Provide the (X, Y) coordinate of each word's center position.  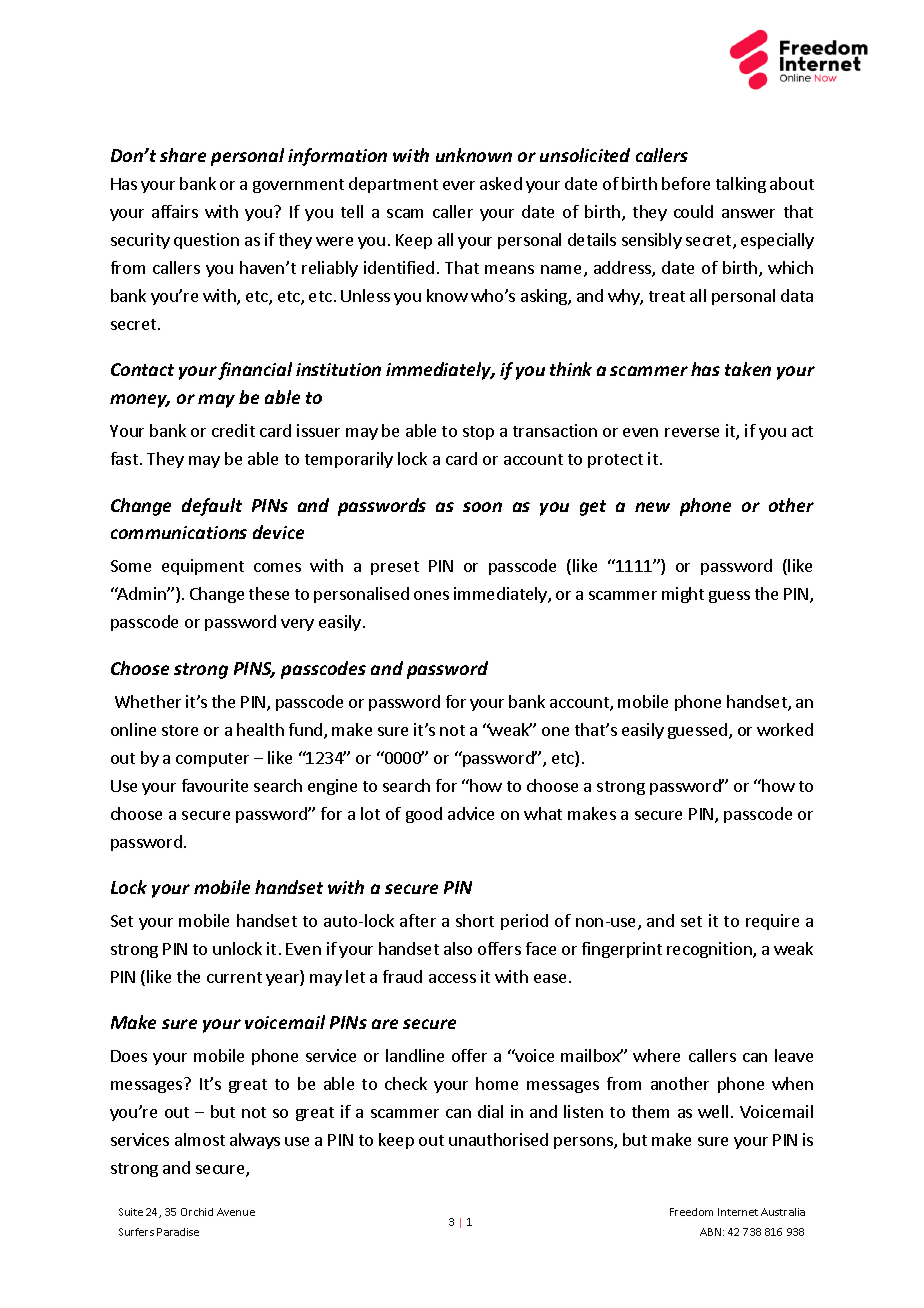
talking (741, 185)
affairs (175, 211)
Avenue (236, 1212)
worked (785, 729)
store (180, 730)
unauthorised (498, 1139)
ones (431, 595)
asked (501, 183)
